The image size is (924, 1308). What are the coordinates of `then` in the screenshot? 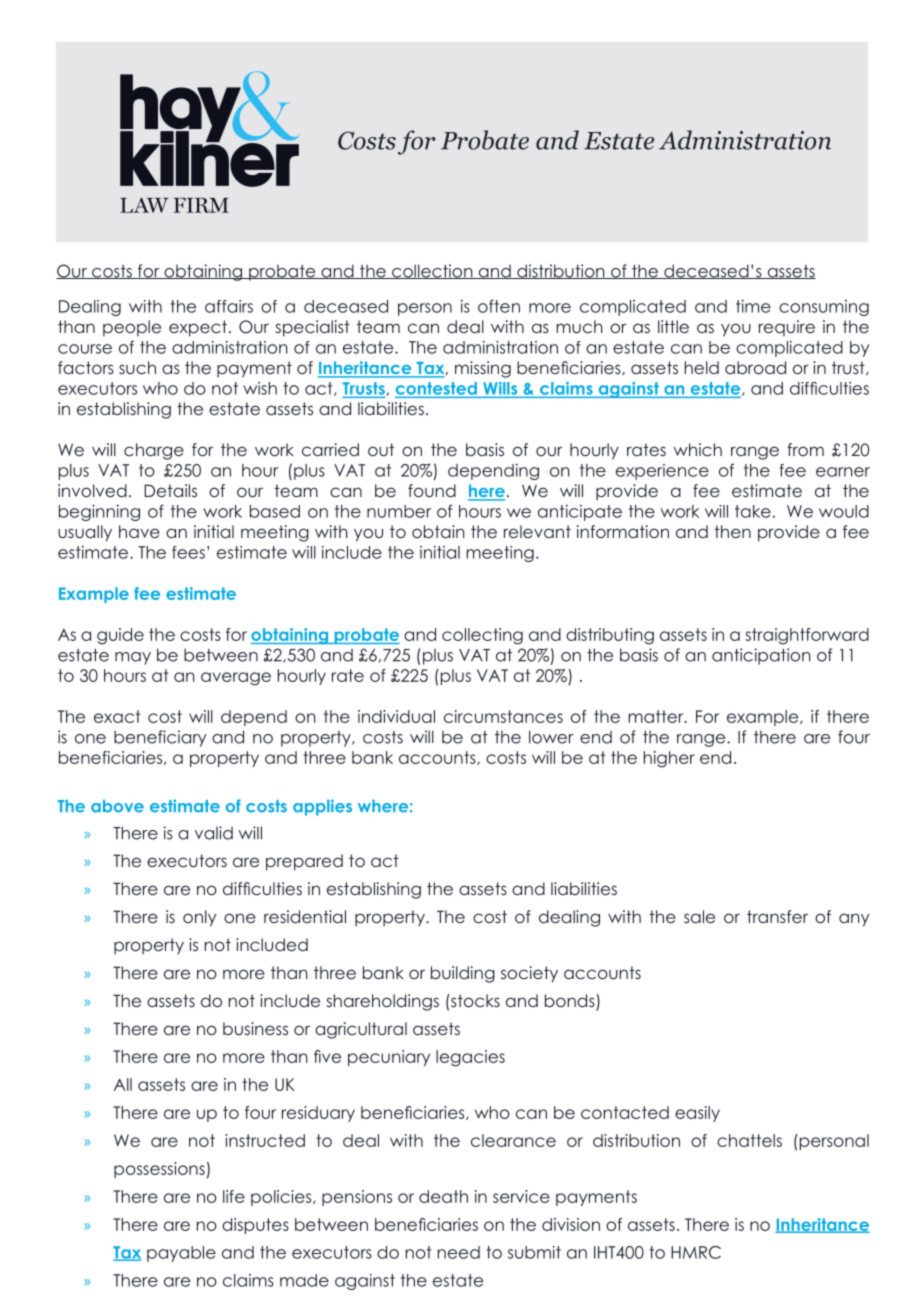 It's located at (732, 531).
